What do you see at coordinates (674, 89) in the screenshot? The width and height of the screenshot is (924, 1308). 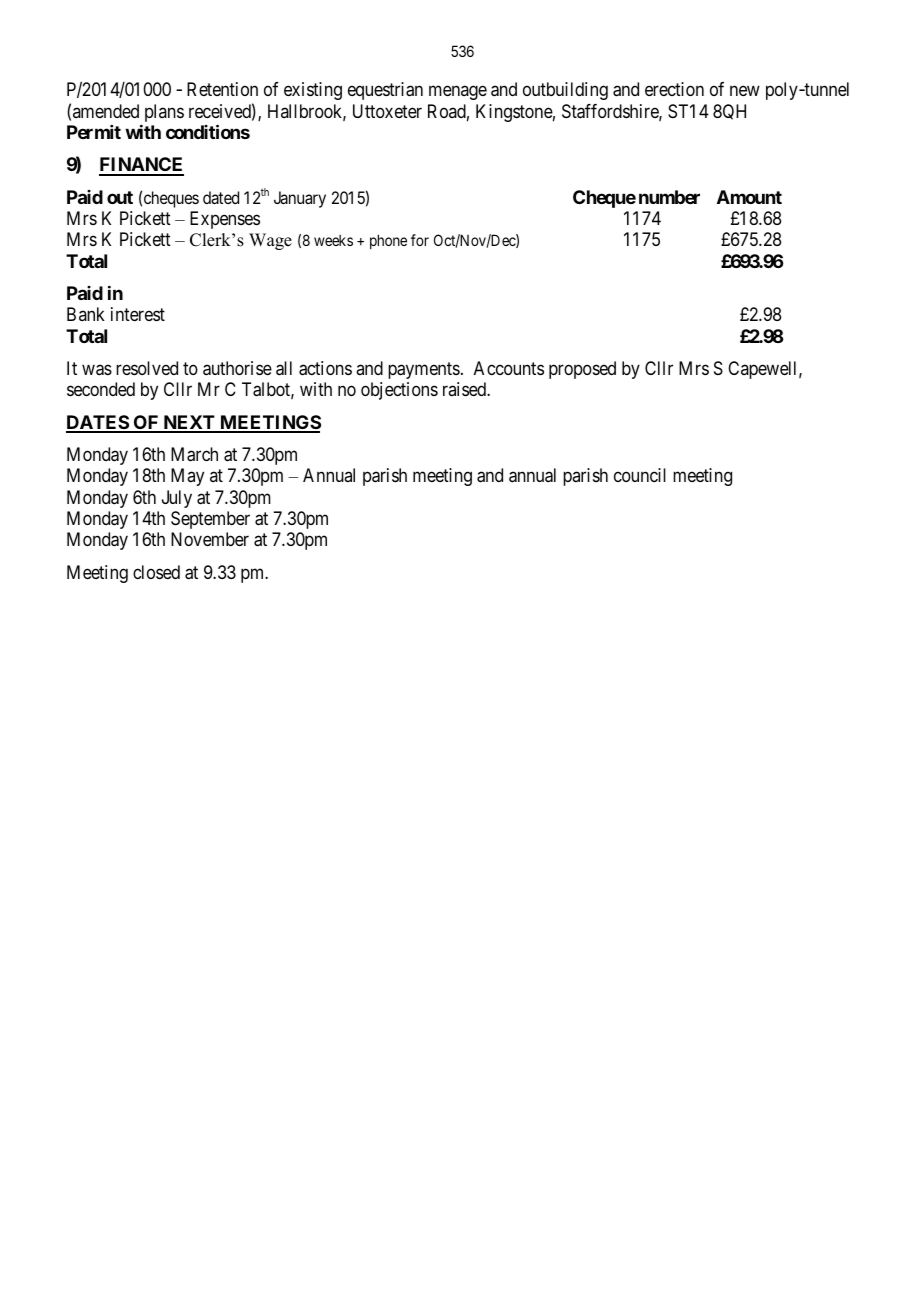 I see `erection` at bounding box center [674, 89].
